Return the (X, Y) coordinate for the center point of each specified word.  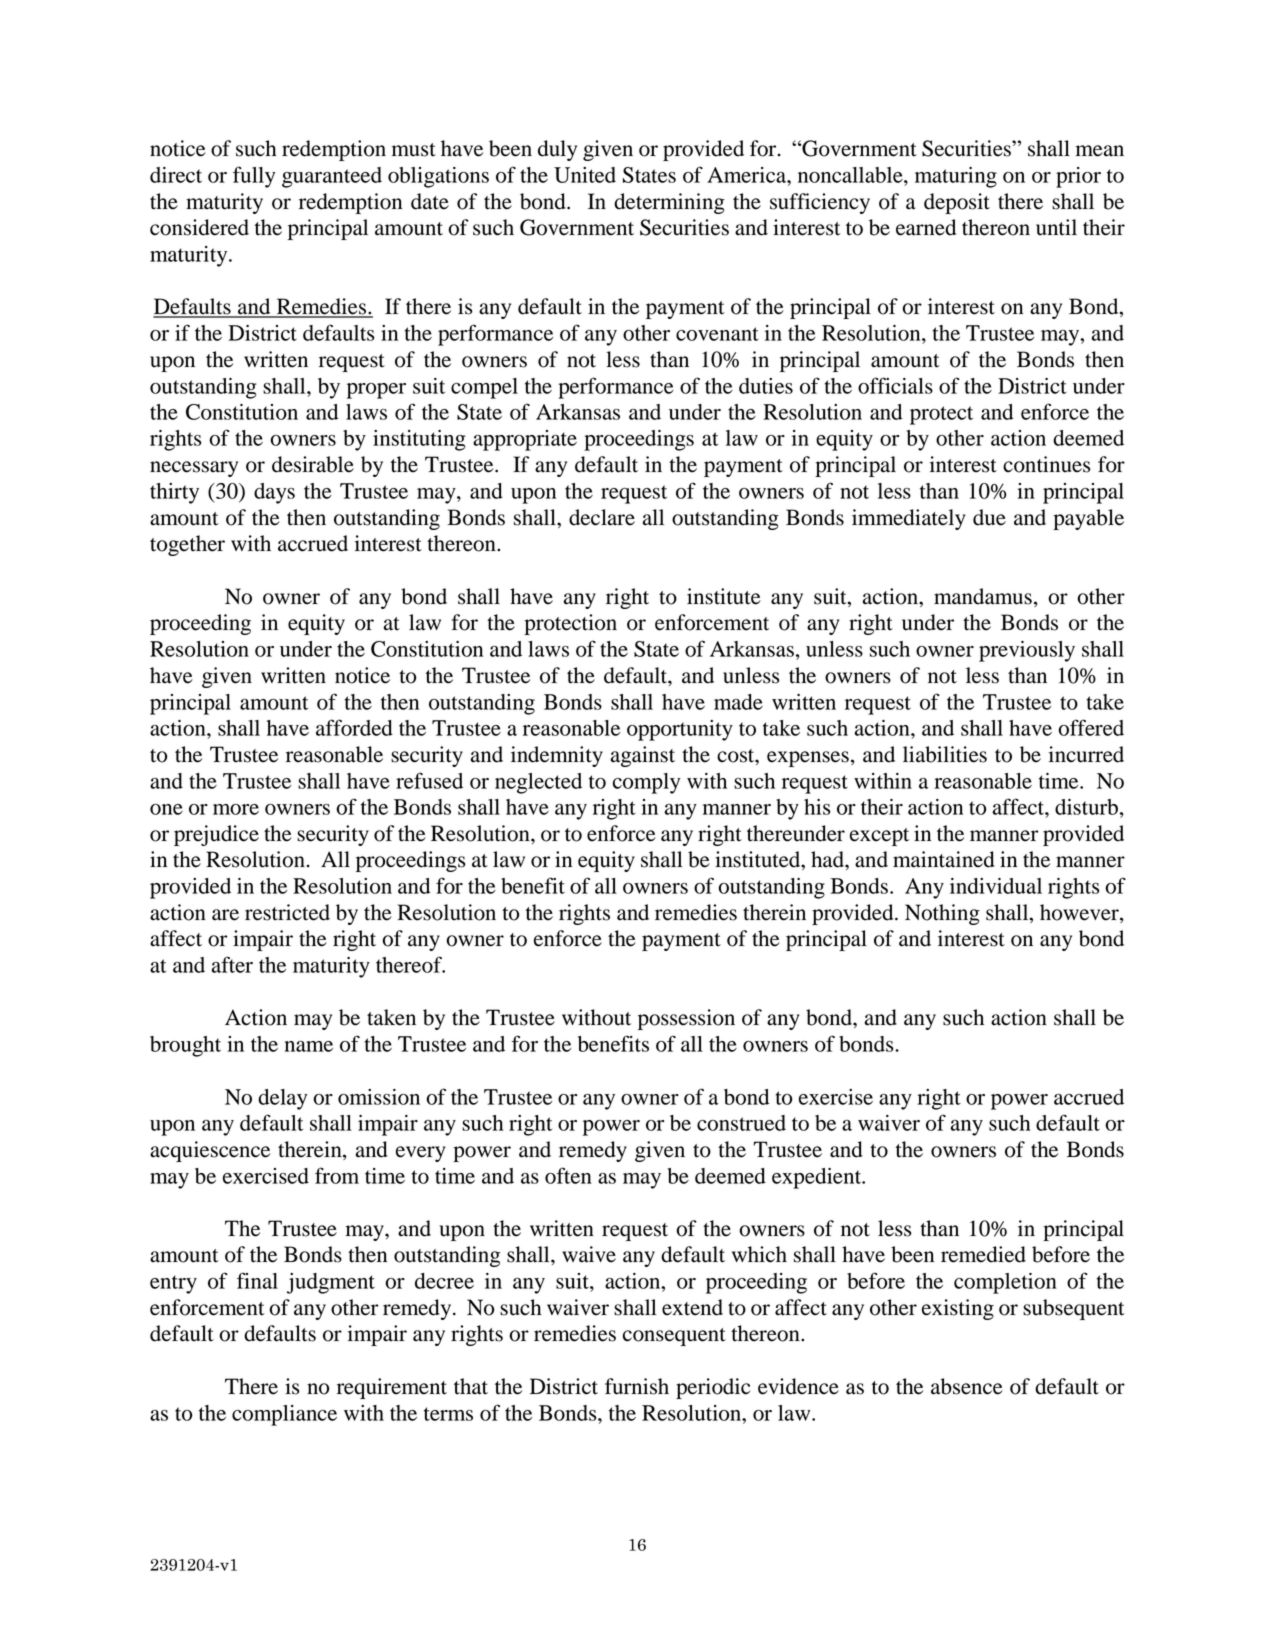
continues (1046, 464)
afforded (354, 727)
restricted (287, 912)
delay (282, 1099)
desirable (313, 464)
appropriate (525, 440)
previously (1027, 651)
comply (646, 783)
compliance (284, 1415)
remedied (983, 1254)
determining (669, 203)
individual (996, 886)
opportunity (680, 730)
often (568, 1175)
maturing (956, 177)
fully (254, 177)
